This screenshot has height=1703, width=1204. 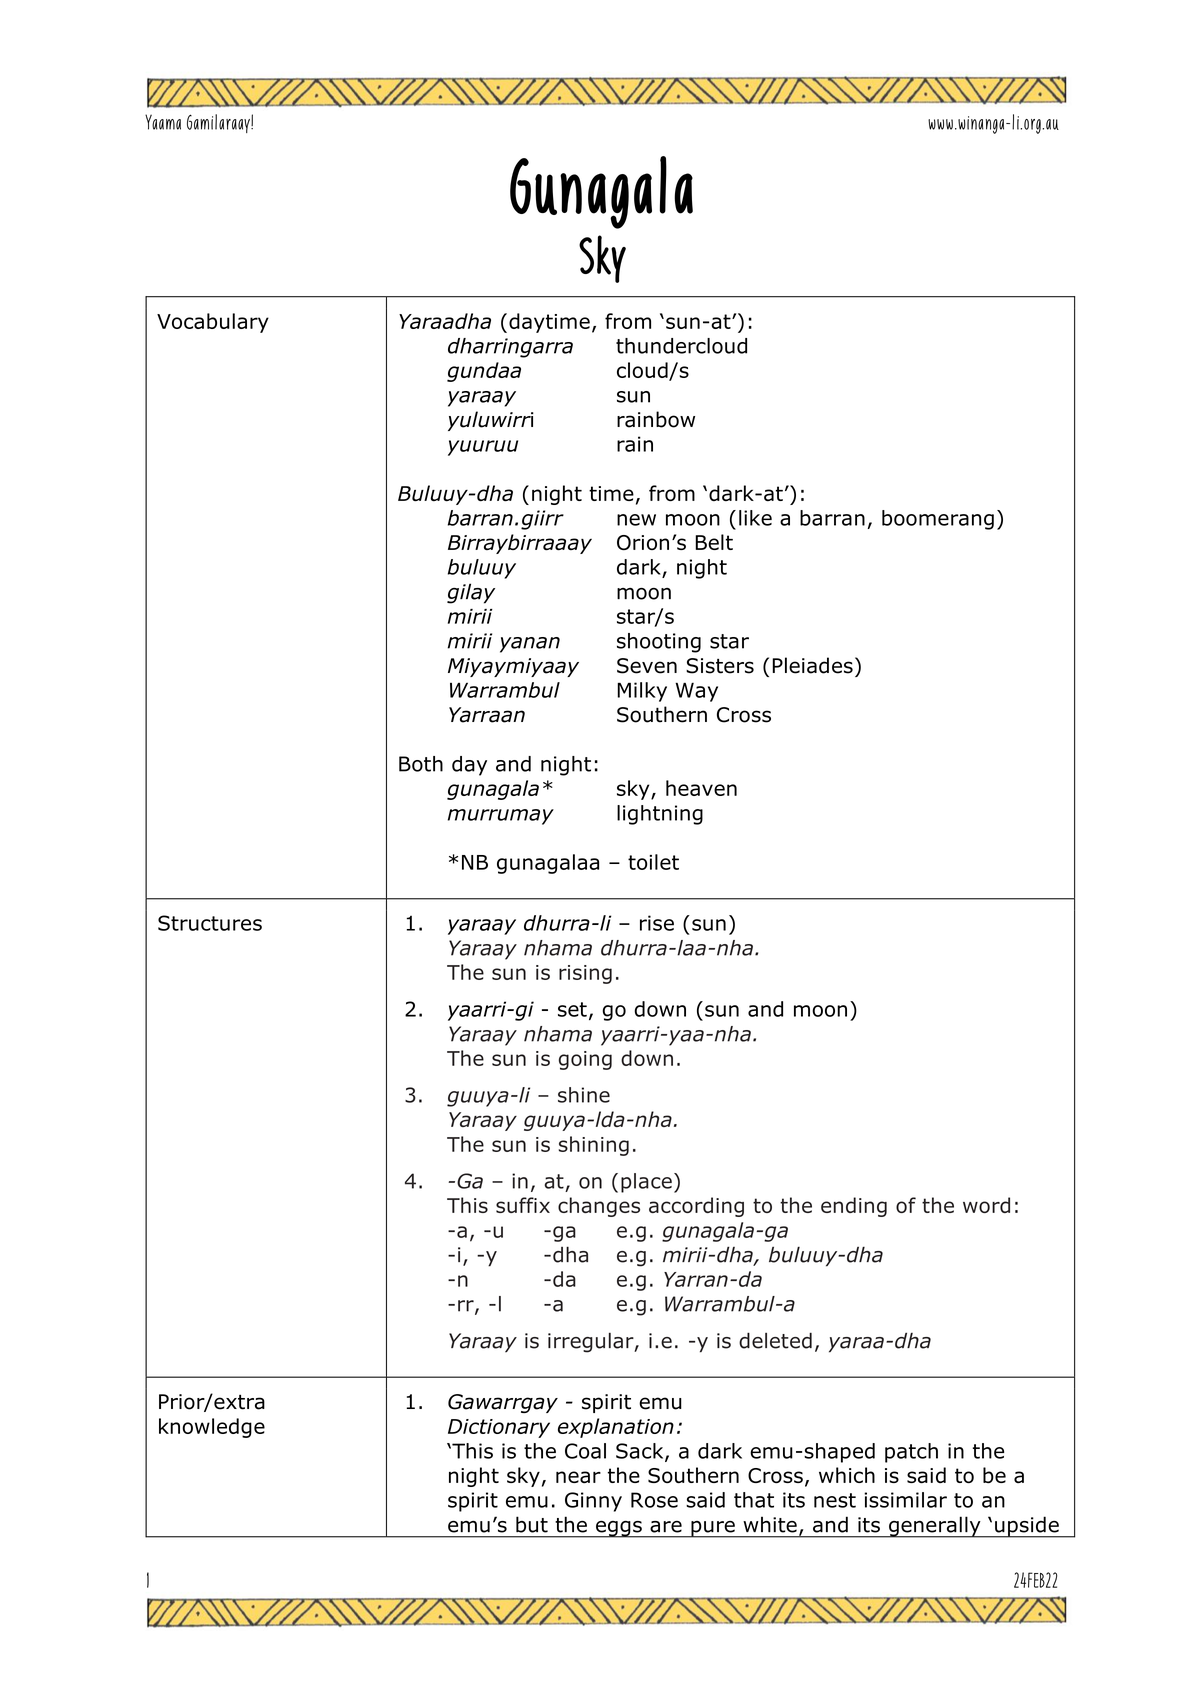 What do you see at coordinates (213, 323) in the screenshot?
I see `Vocabulary` at bounding box center [213, 323].
